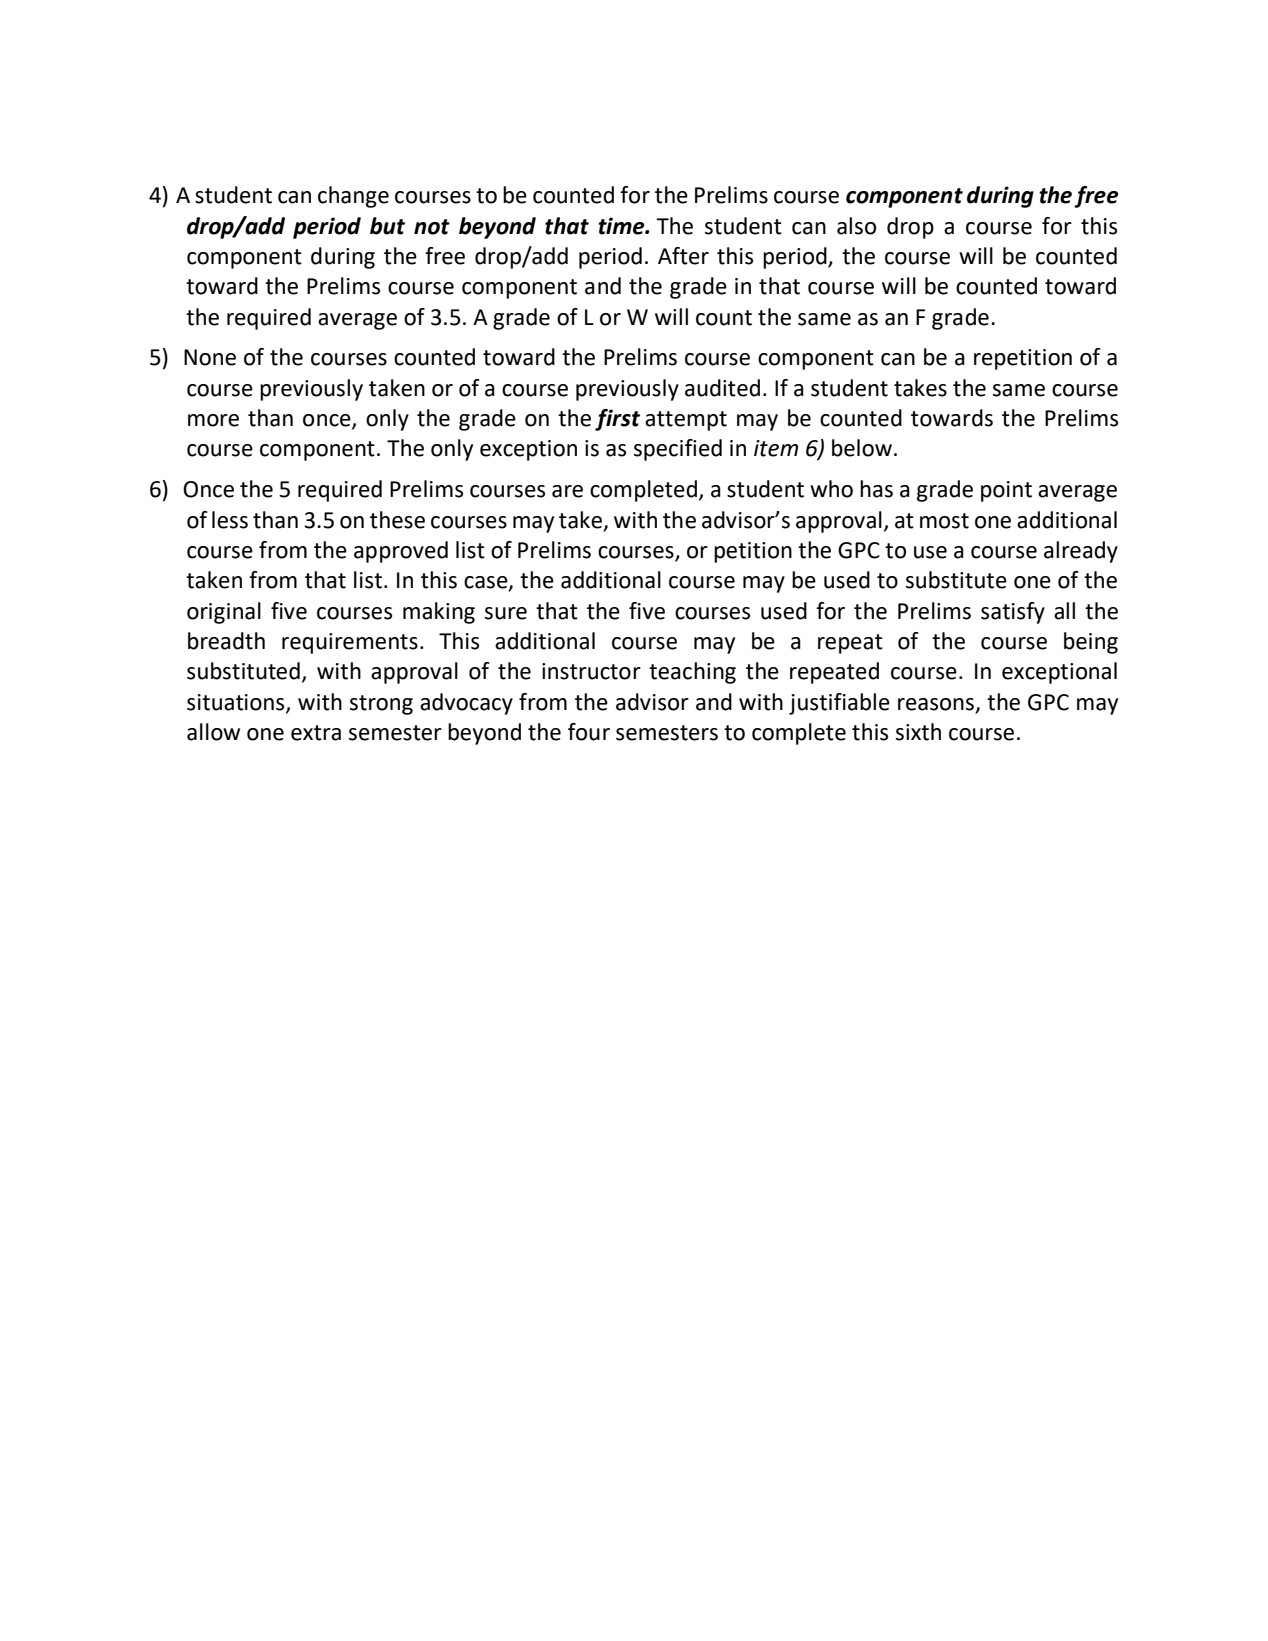  I want to click on four, so click(589, 732).
